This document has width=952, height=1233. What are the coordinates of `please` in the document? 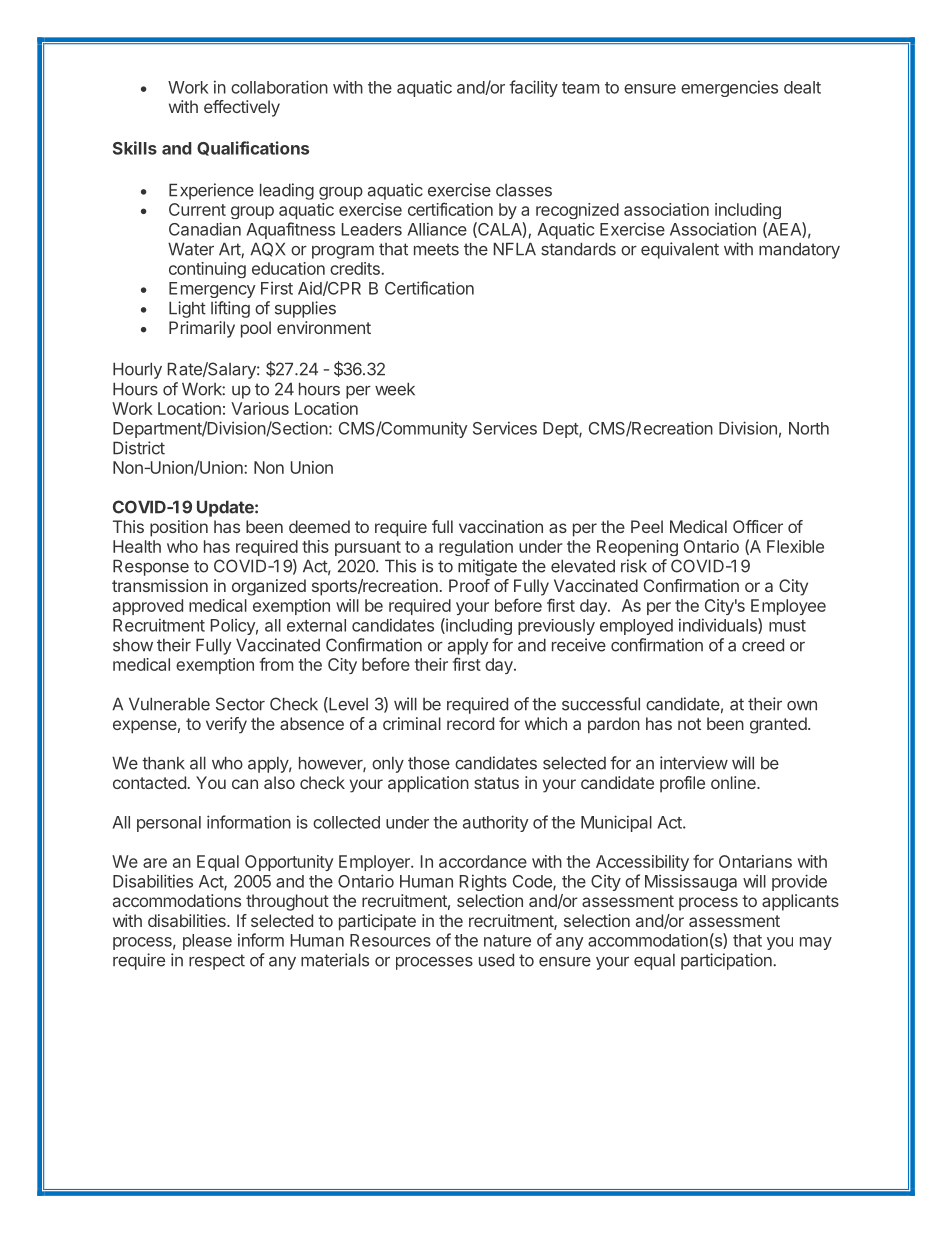 It's located at (207, 942).
